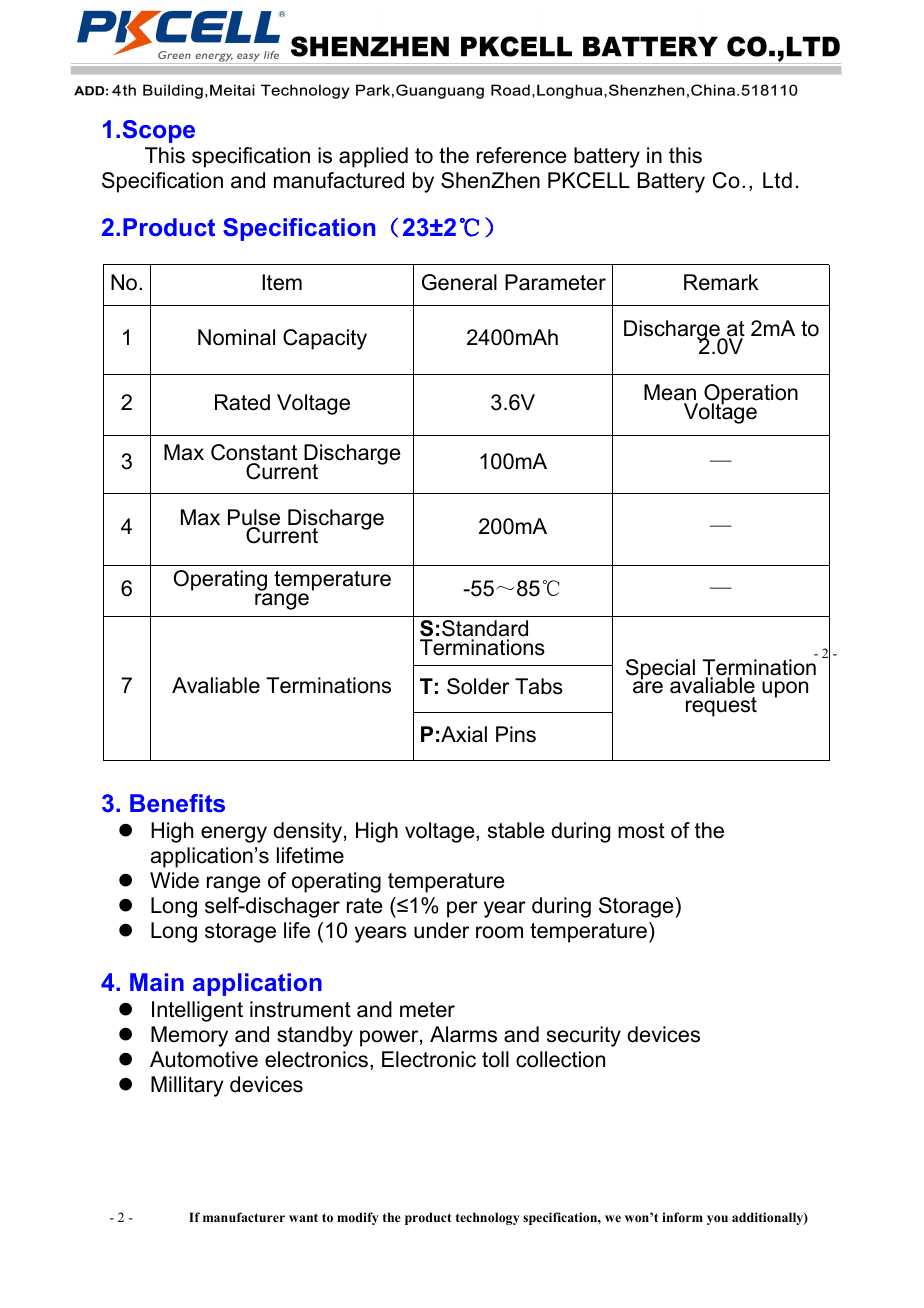 This page has width=924, height=1308. Describe the element at coordinates (488, 1218) in the page. I see `technology` at that location.
